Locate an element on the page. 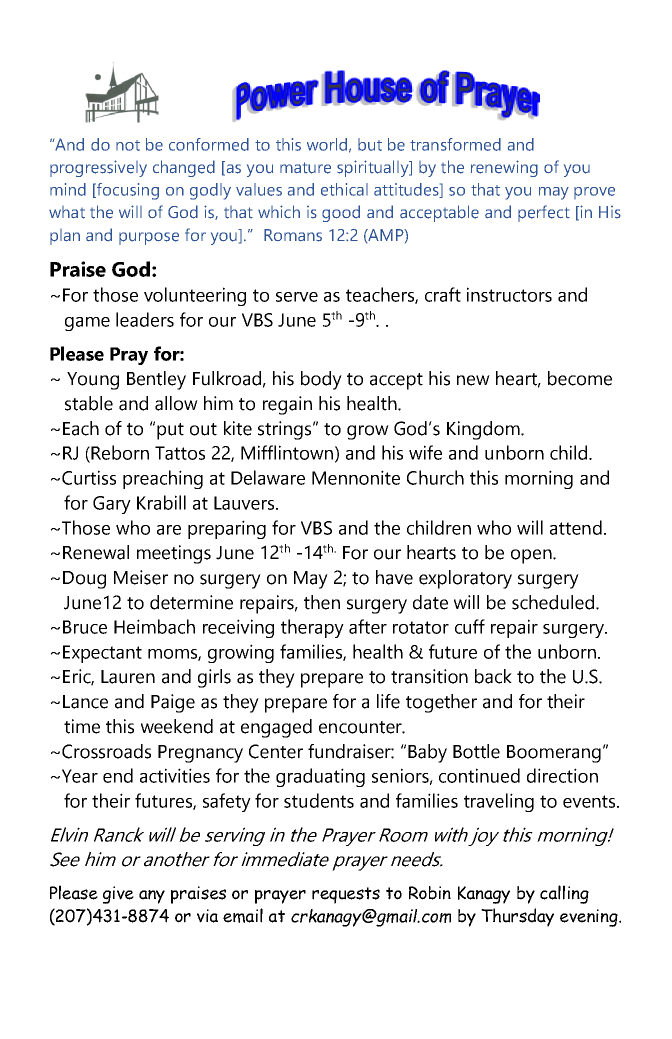 Image resolution: width=672 pixels, height=1039 pixels. attend is located at coordinates (576, 527).
